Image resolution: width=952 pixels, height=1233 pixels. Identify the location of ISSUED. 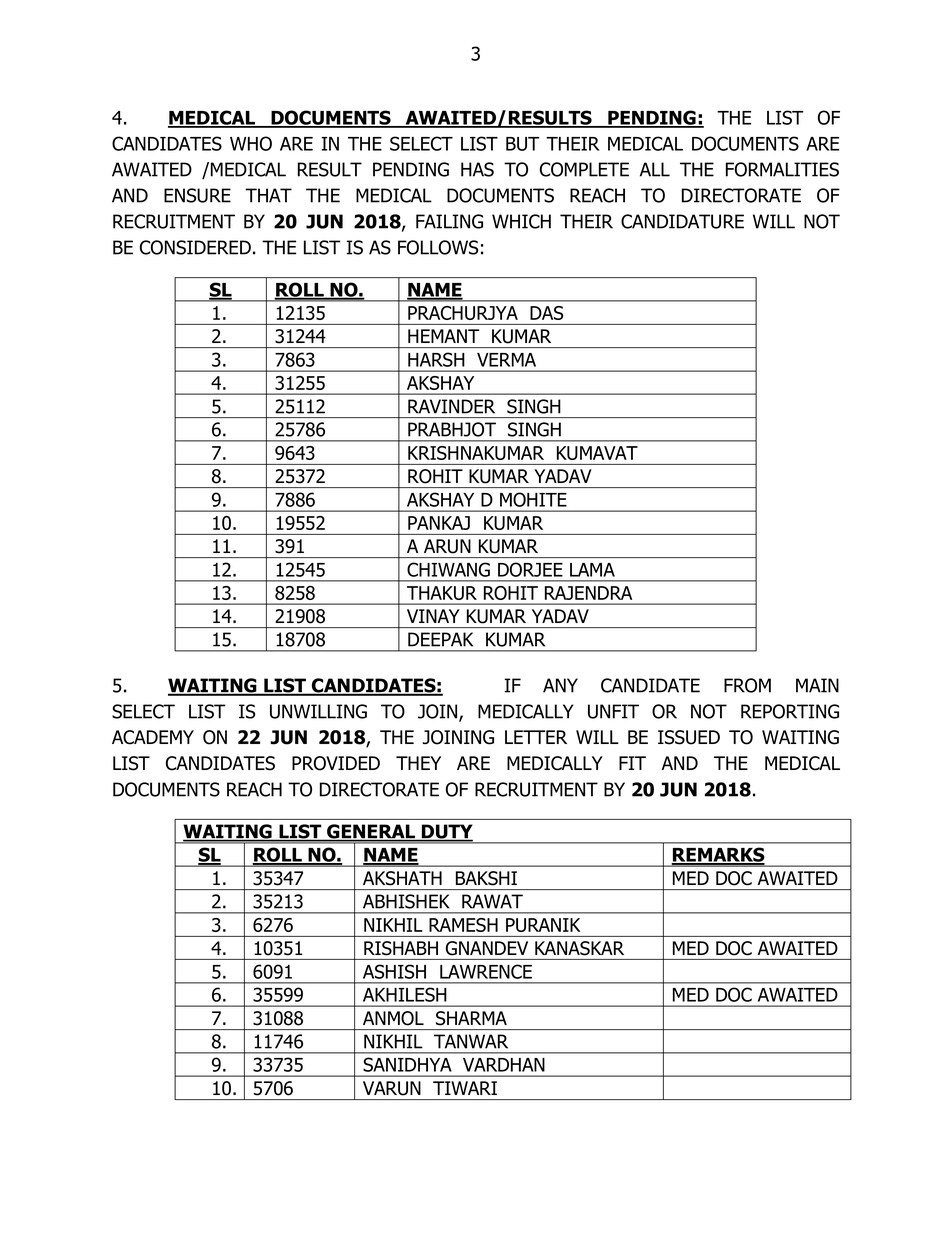
(689, 737).
